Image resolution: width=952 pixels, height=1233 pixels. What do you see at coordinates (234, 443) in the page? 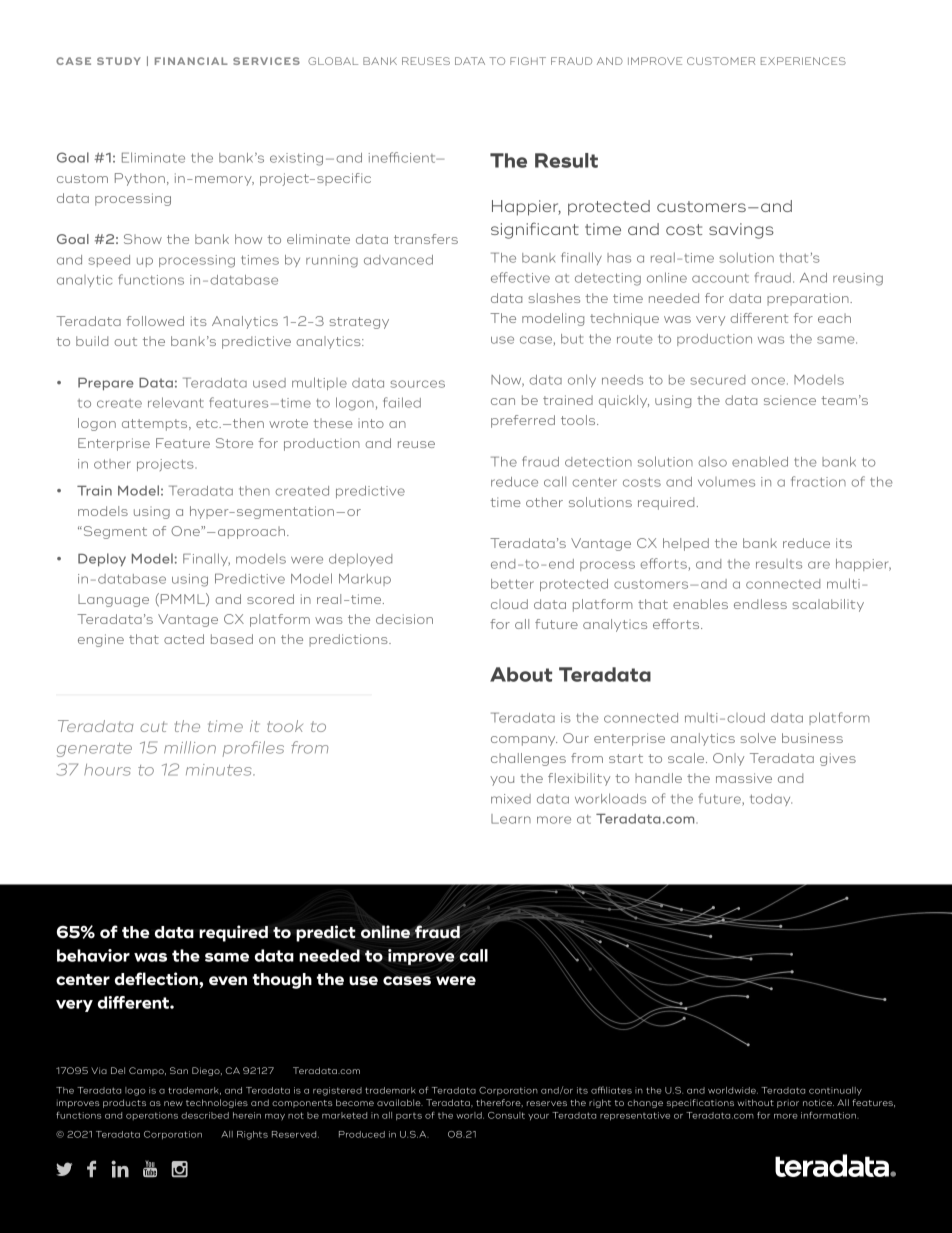
I see `Store` at bounding box center [234, 443].
